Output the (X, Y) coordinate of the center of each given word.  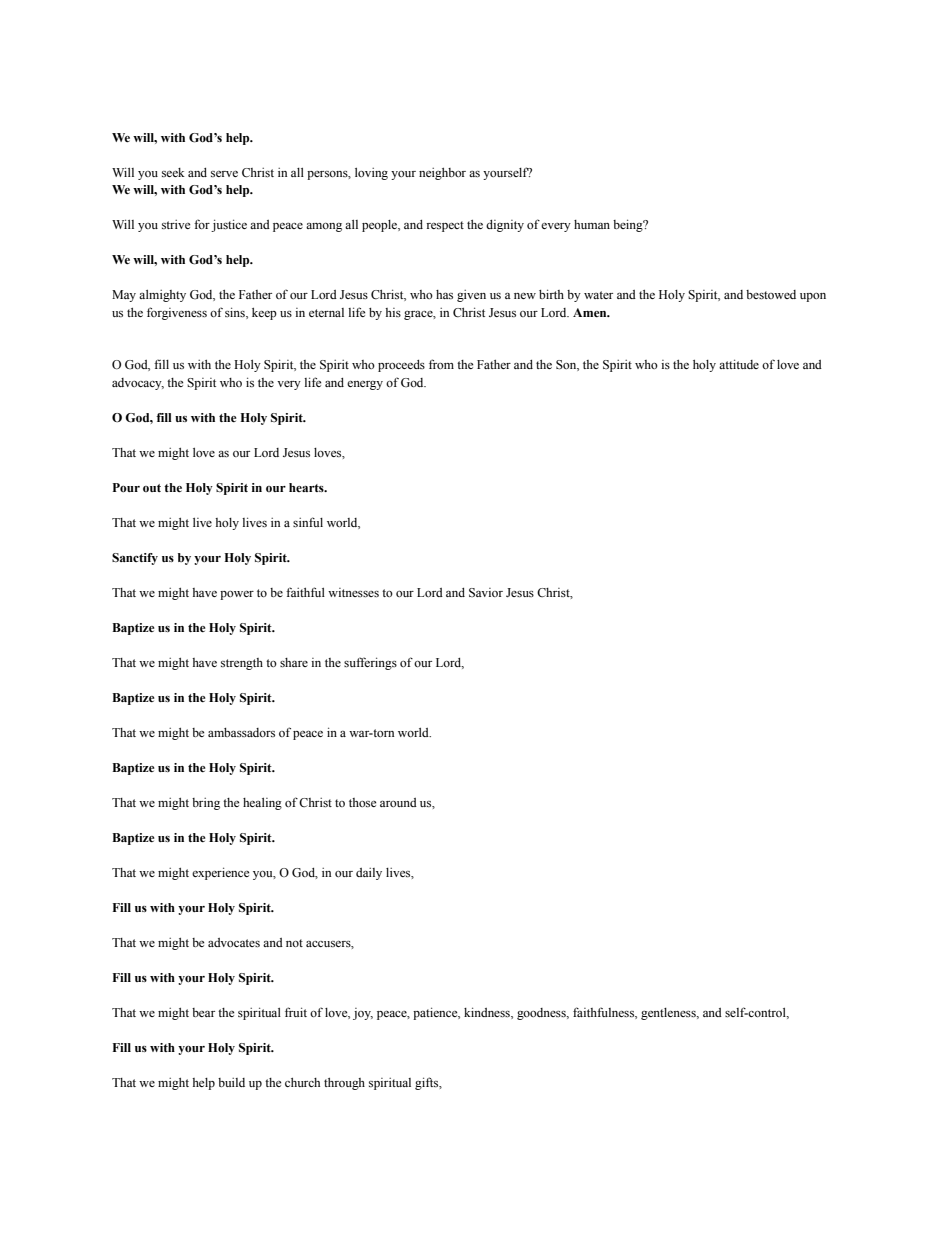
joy (363, 1014)
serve (224, 174)
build (231, 1082)
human (592, 224)
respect (445, 226)
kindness (488, 1013)
